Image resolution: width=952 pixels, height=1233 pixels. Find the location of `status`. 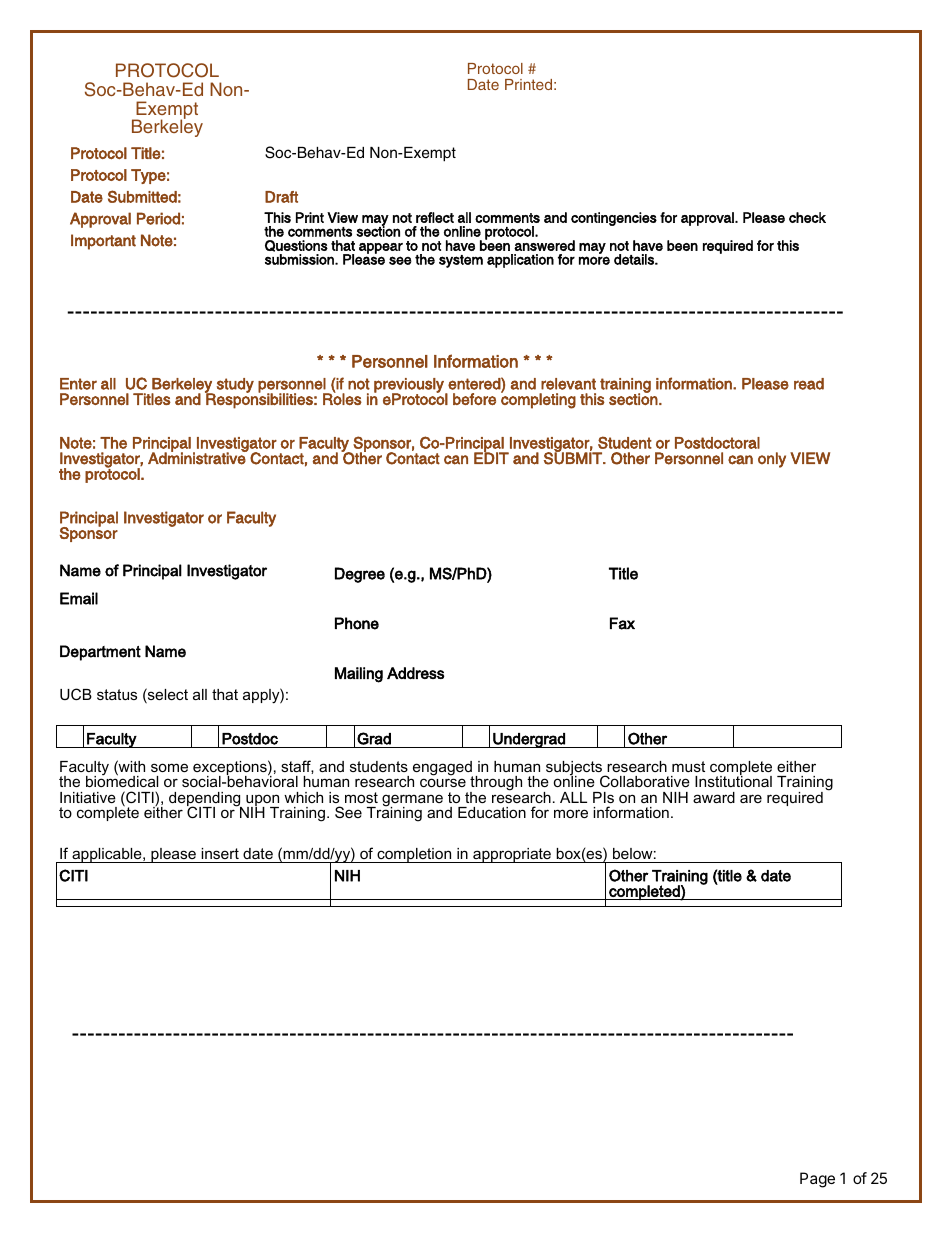

status is located at coordinates (117, 694).
